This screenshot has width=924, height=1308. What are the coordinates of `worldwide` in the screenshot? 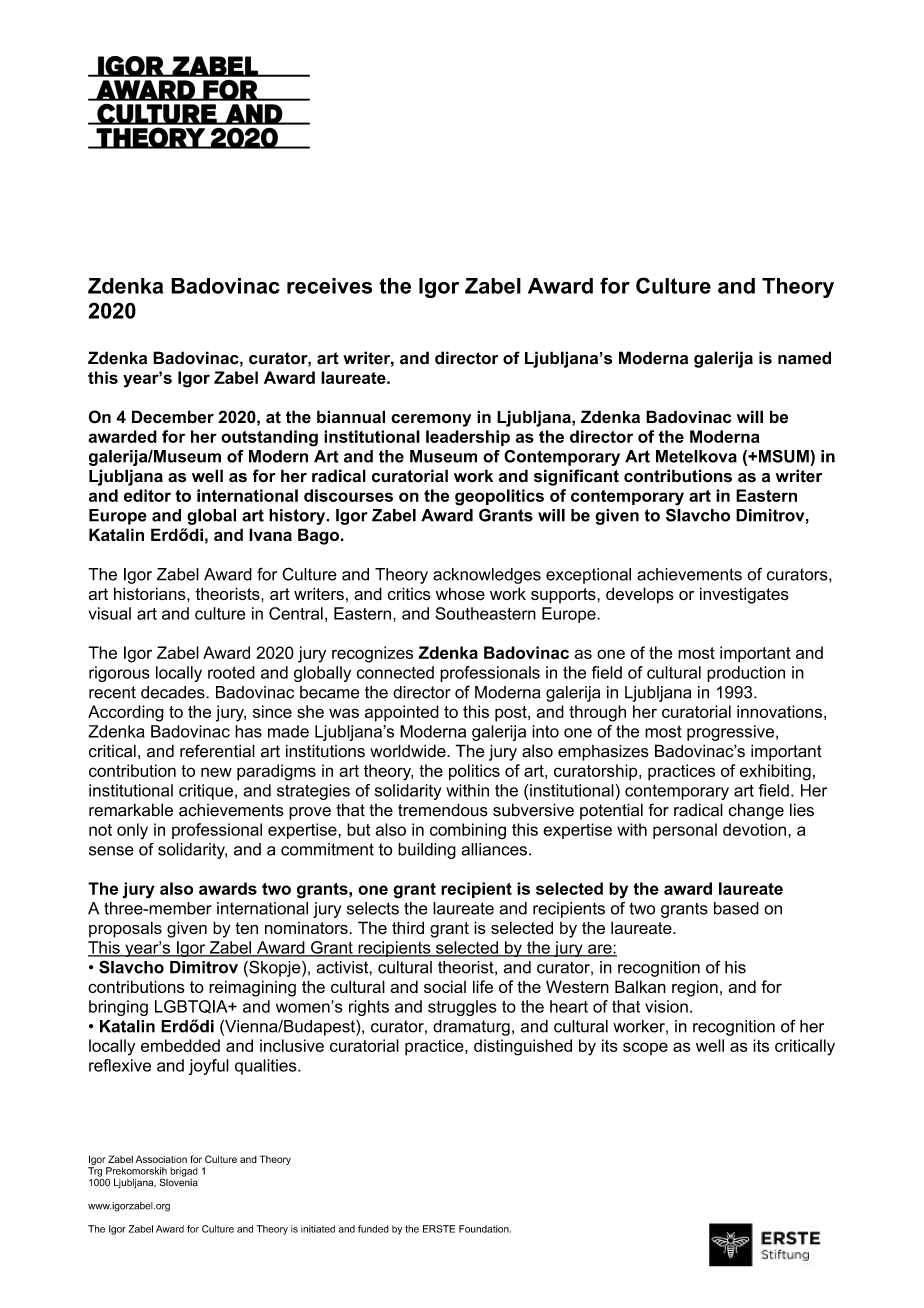 It's located at (409, 751).
